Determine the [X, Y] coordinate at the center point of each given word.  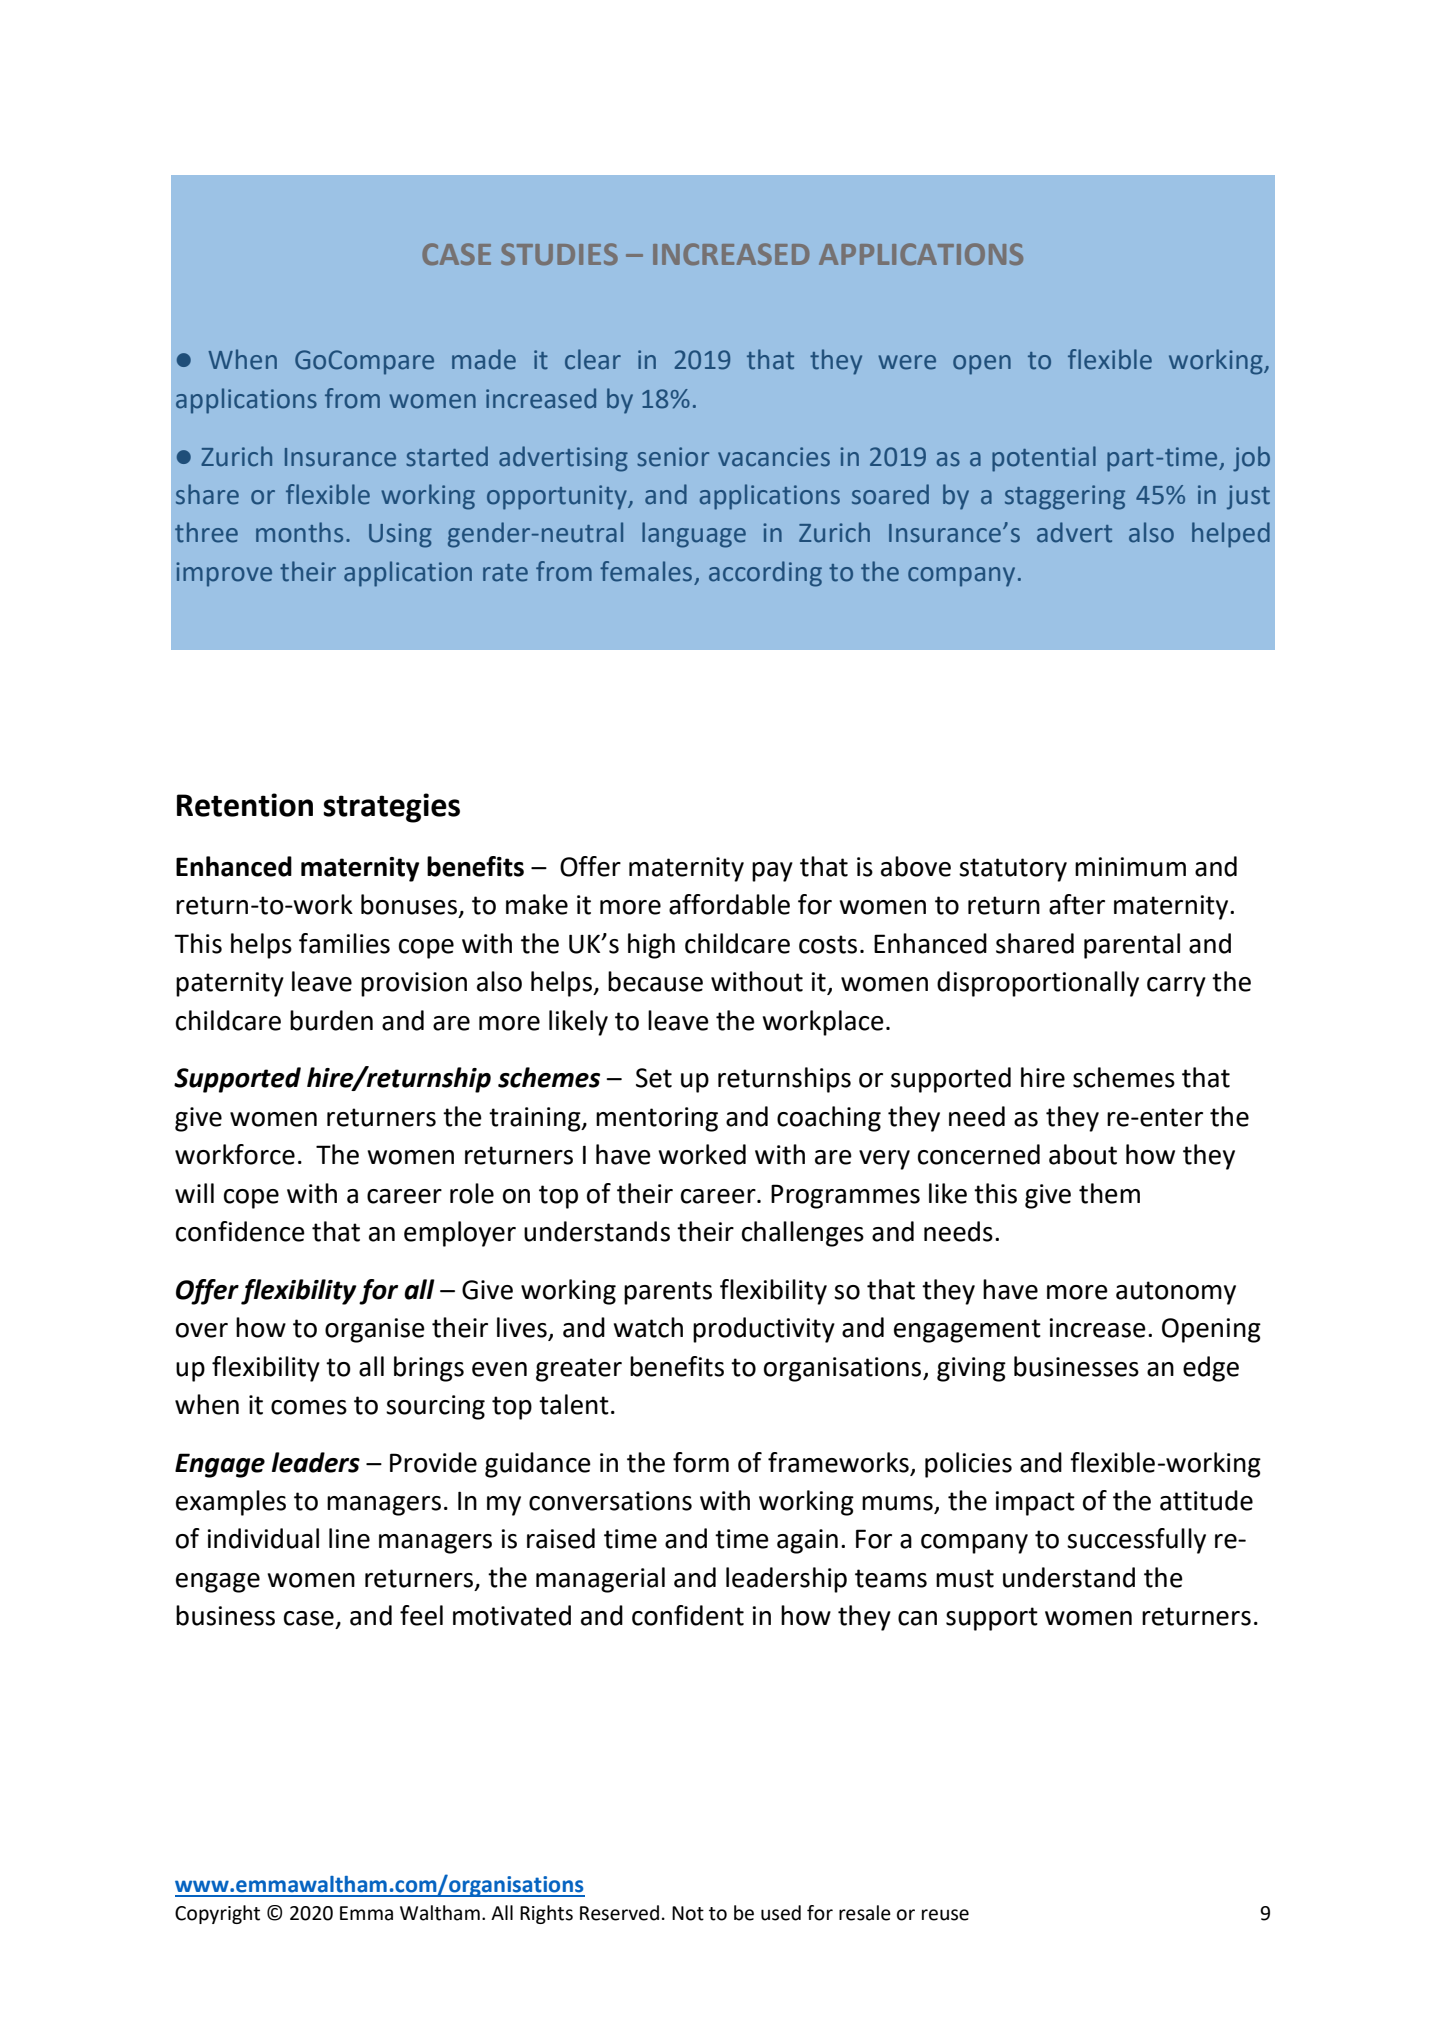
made [484, 359]
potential [1044, 459]
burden [331, 1020]
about [1083, 1154]
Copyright [217, 1914]
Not [688, 1913]
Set [654, 1078]
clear [593, 359]
